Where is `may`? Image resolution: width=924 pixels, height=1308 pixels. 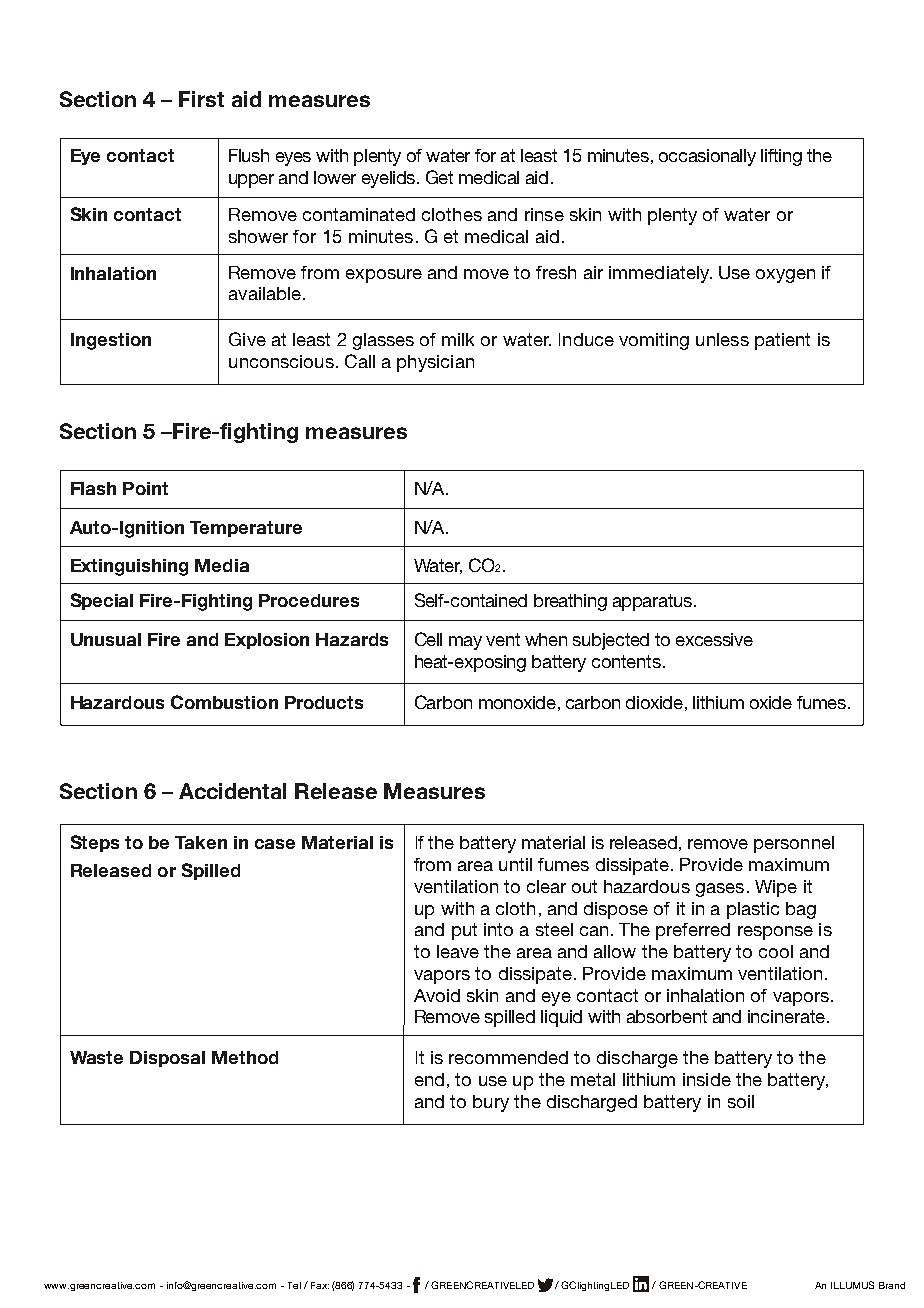 may is located at coordinates (465, 643).
